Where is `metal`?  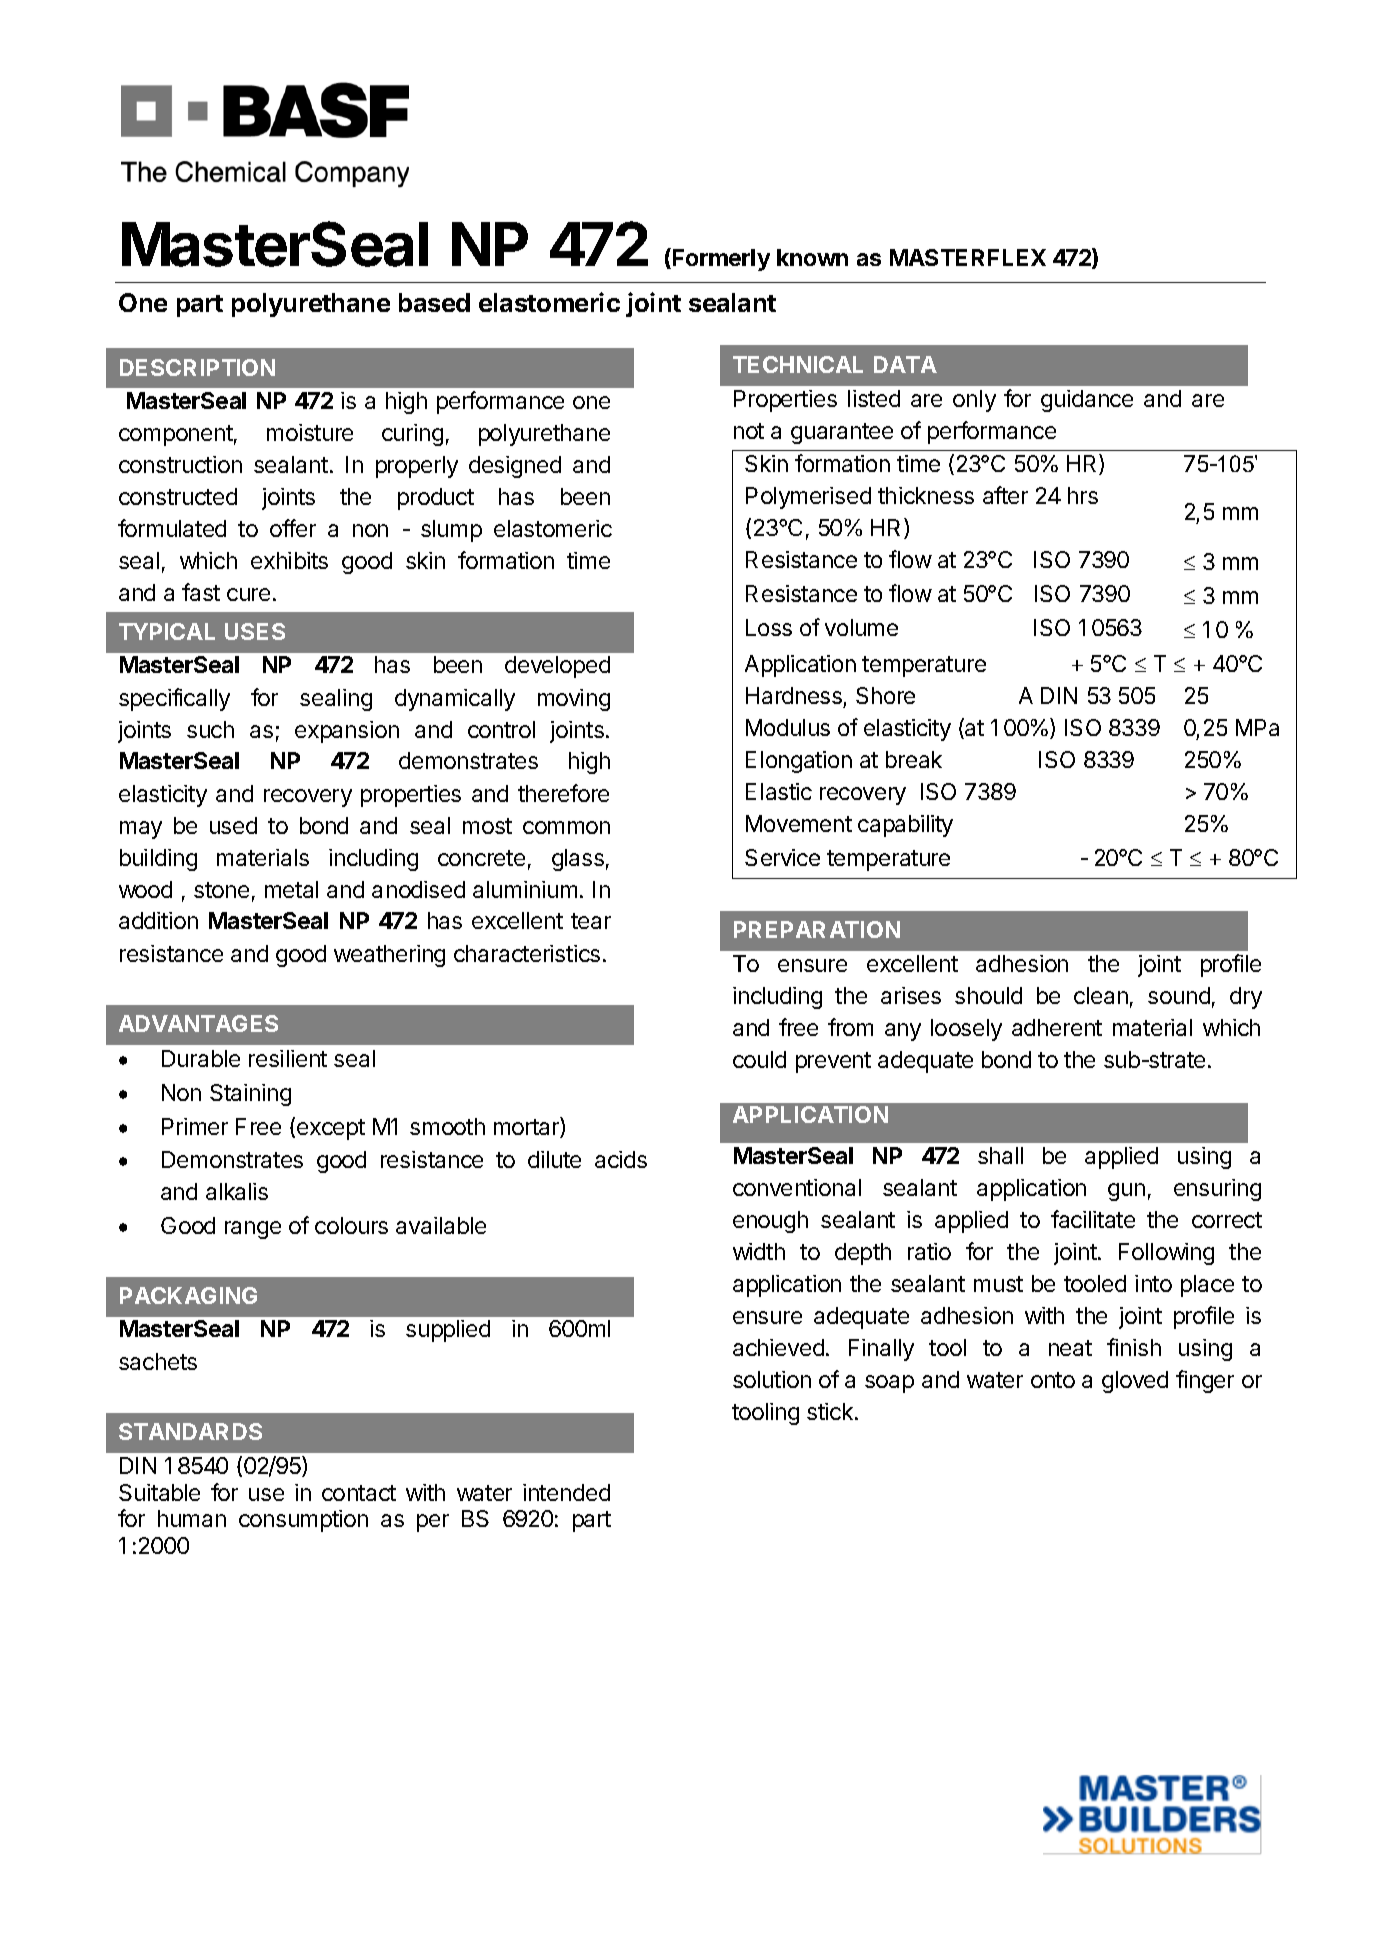 metal is located at coordinates (291, 889).
